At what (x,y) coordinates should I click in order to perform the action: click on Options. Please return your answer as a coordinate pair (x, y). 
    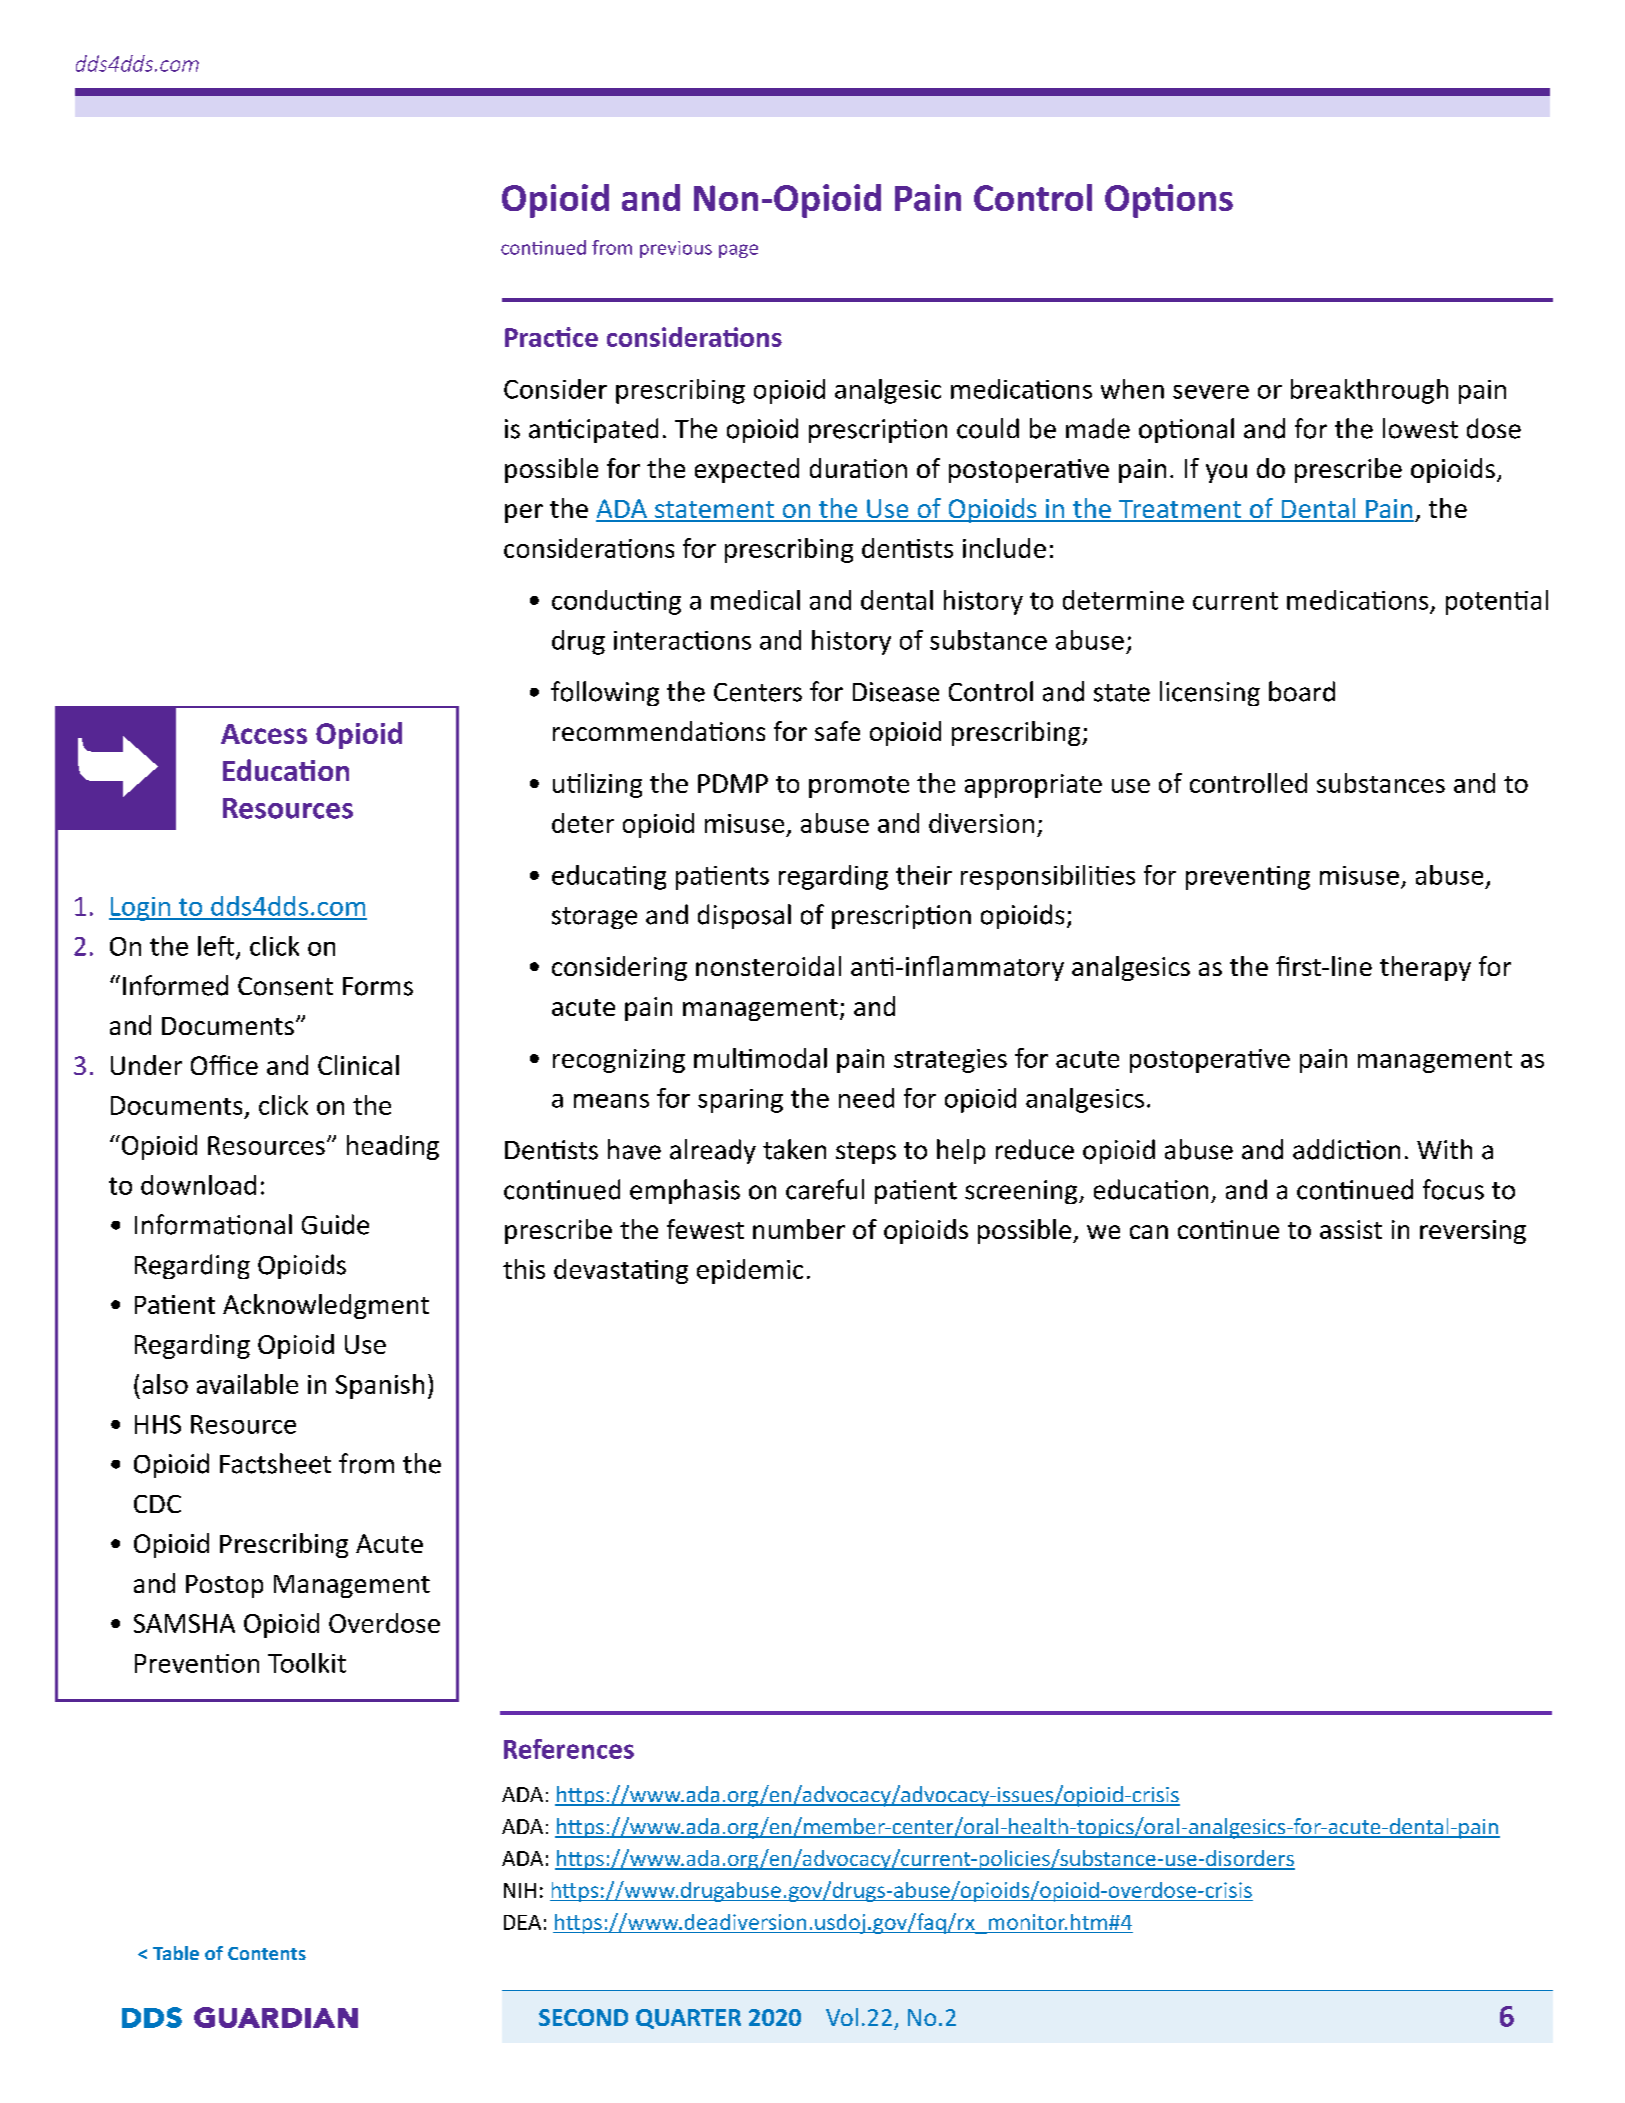
    Looking at the image, I should click on (1169, 201).
